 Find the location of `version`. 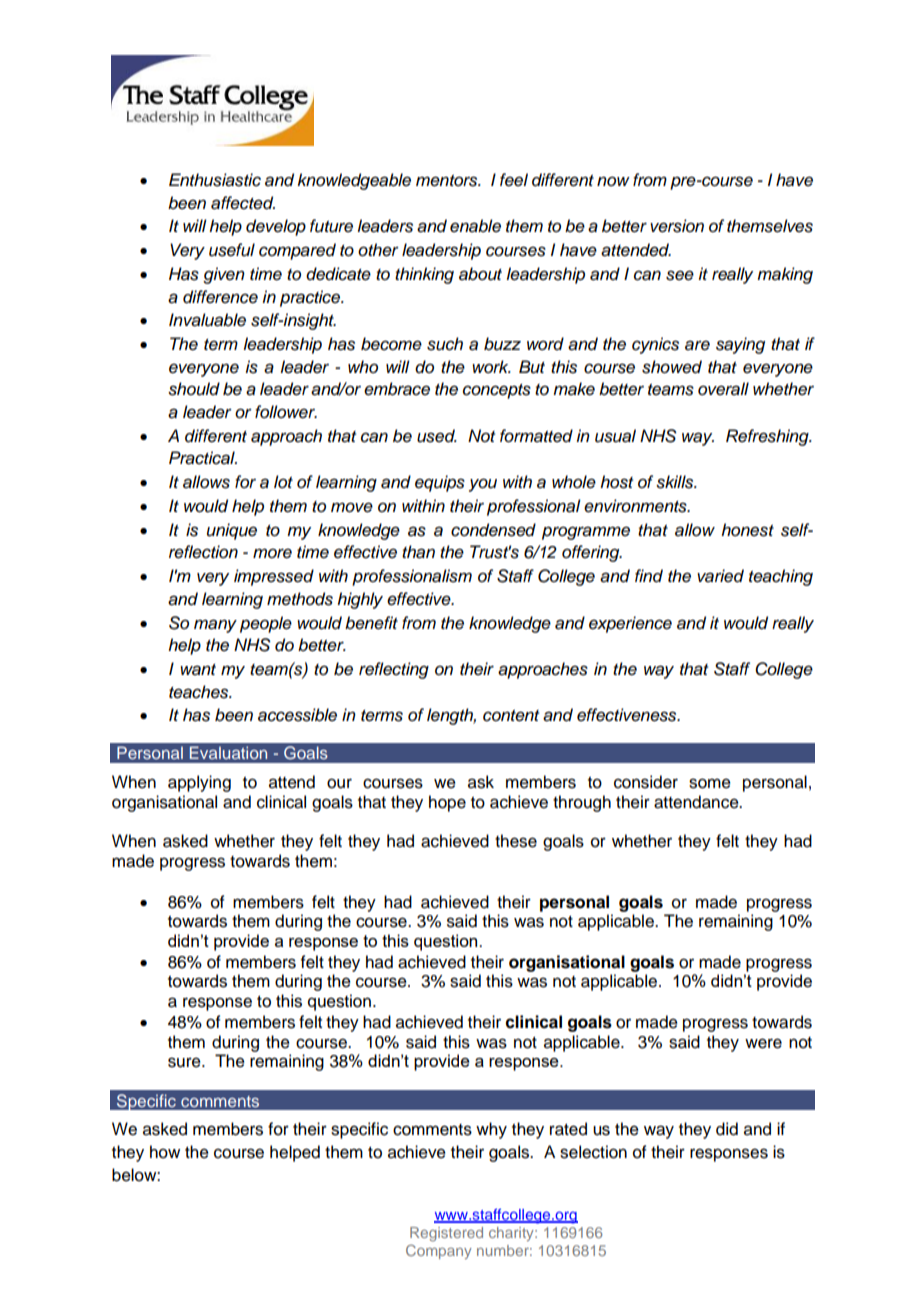

version is located at coordinates (677, 226).
